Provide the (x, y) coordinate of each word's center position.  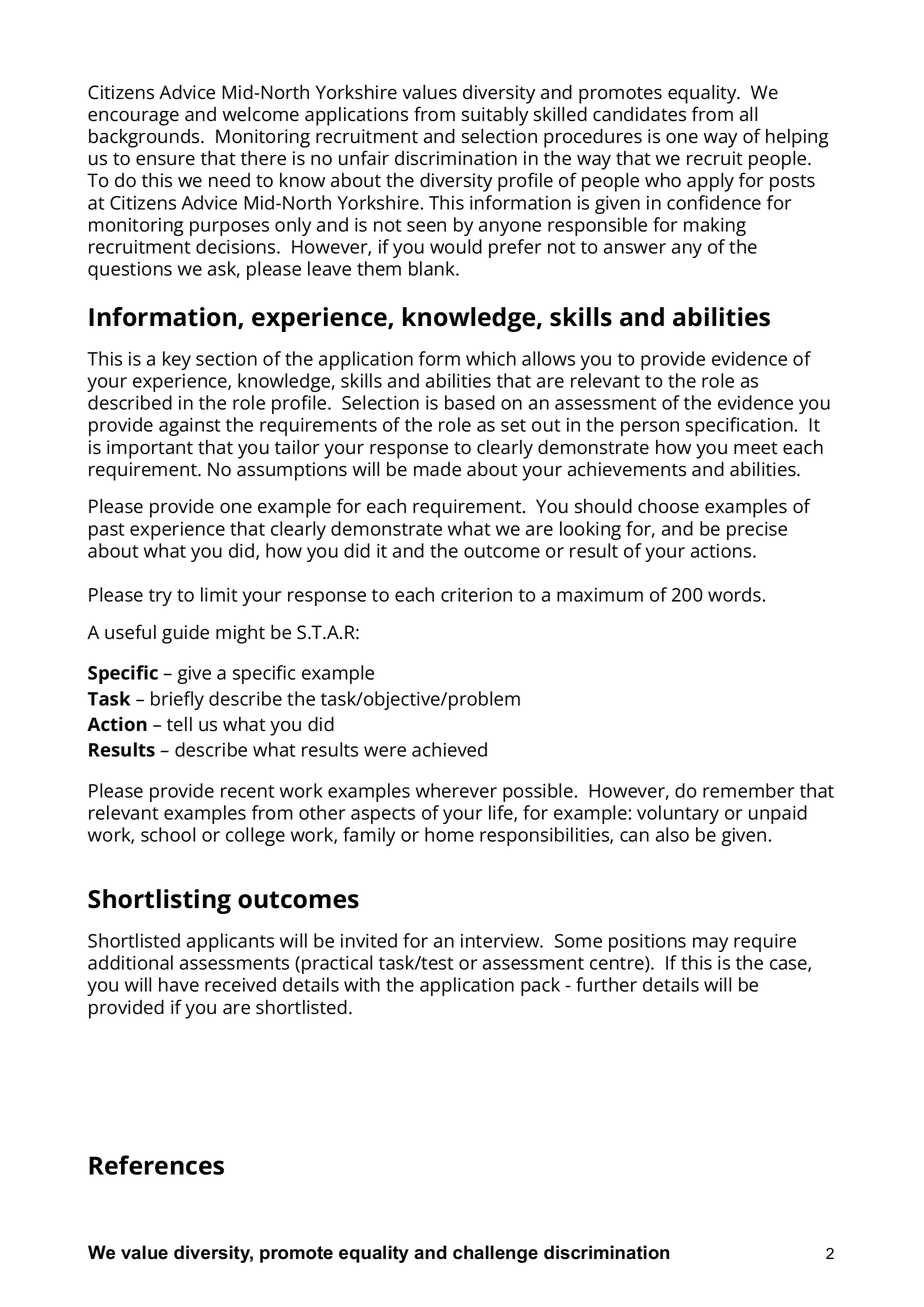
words (734, 594)
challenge (495, 1254)
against (189, 427)
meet (756, 448)
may (710, 944)
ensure (165, 160)
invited (369, 940)
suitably (495, 116)
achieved (449, 749)
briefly (177, 700)
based (470, 402)
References (156, 1165)
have (179, 984)
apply (710, 182)
